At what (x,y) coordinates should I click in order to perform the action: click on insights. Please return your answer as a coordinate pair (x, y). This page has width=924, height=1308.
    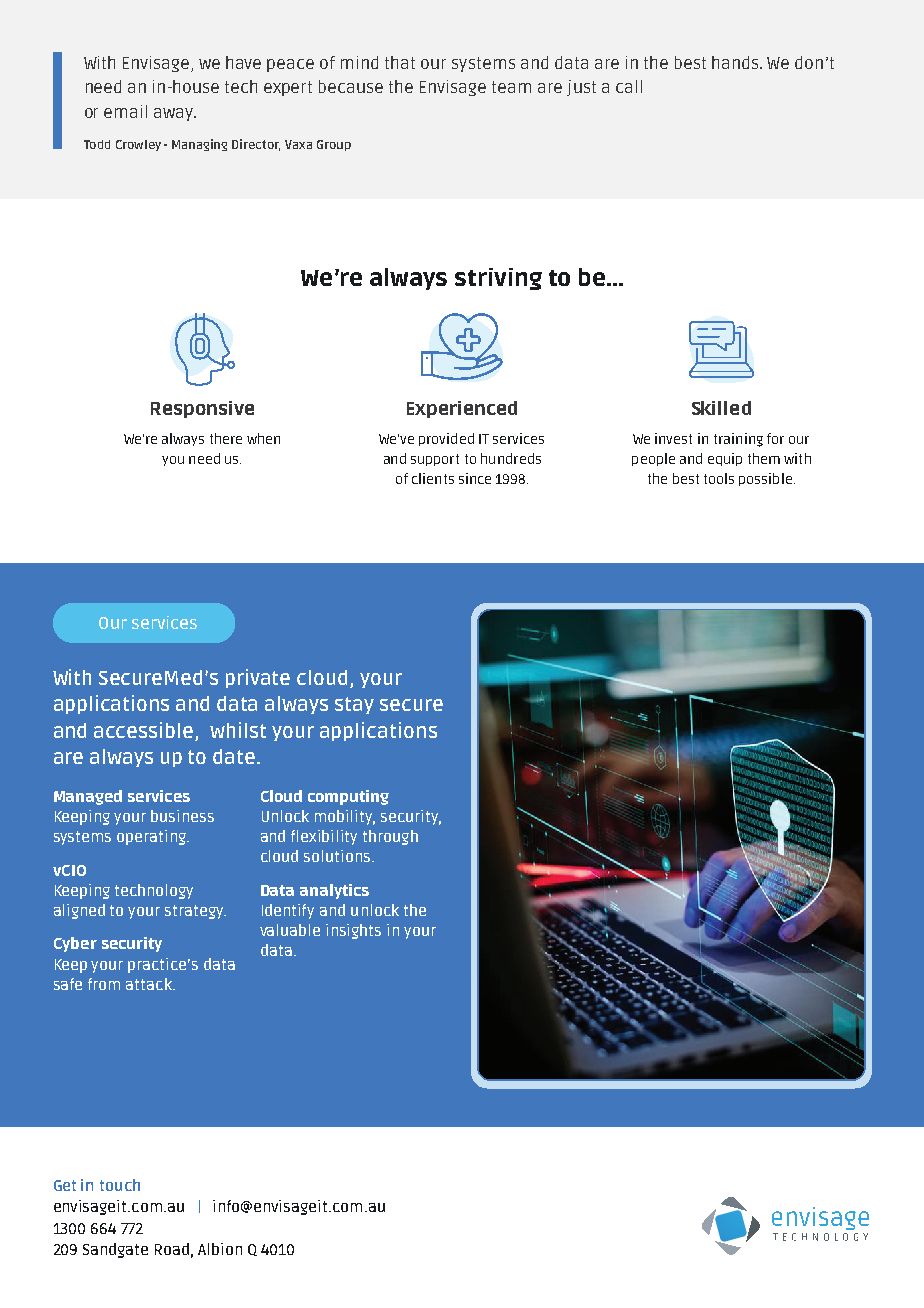
    Looking at the image, I should click on (353, 931).
